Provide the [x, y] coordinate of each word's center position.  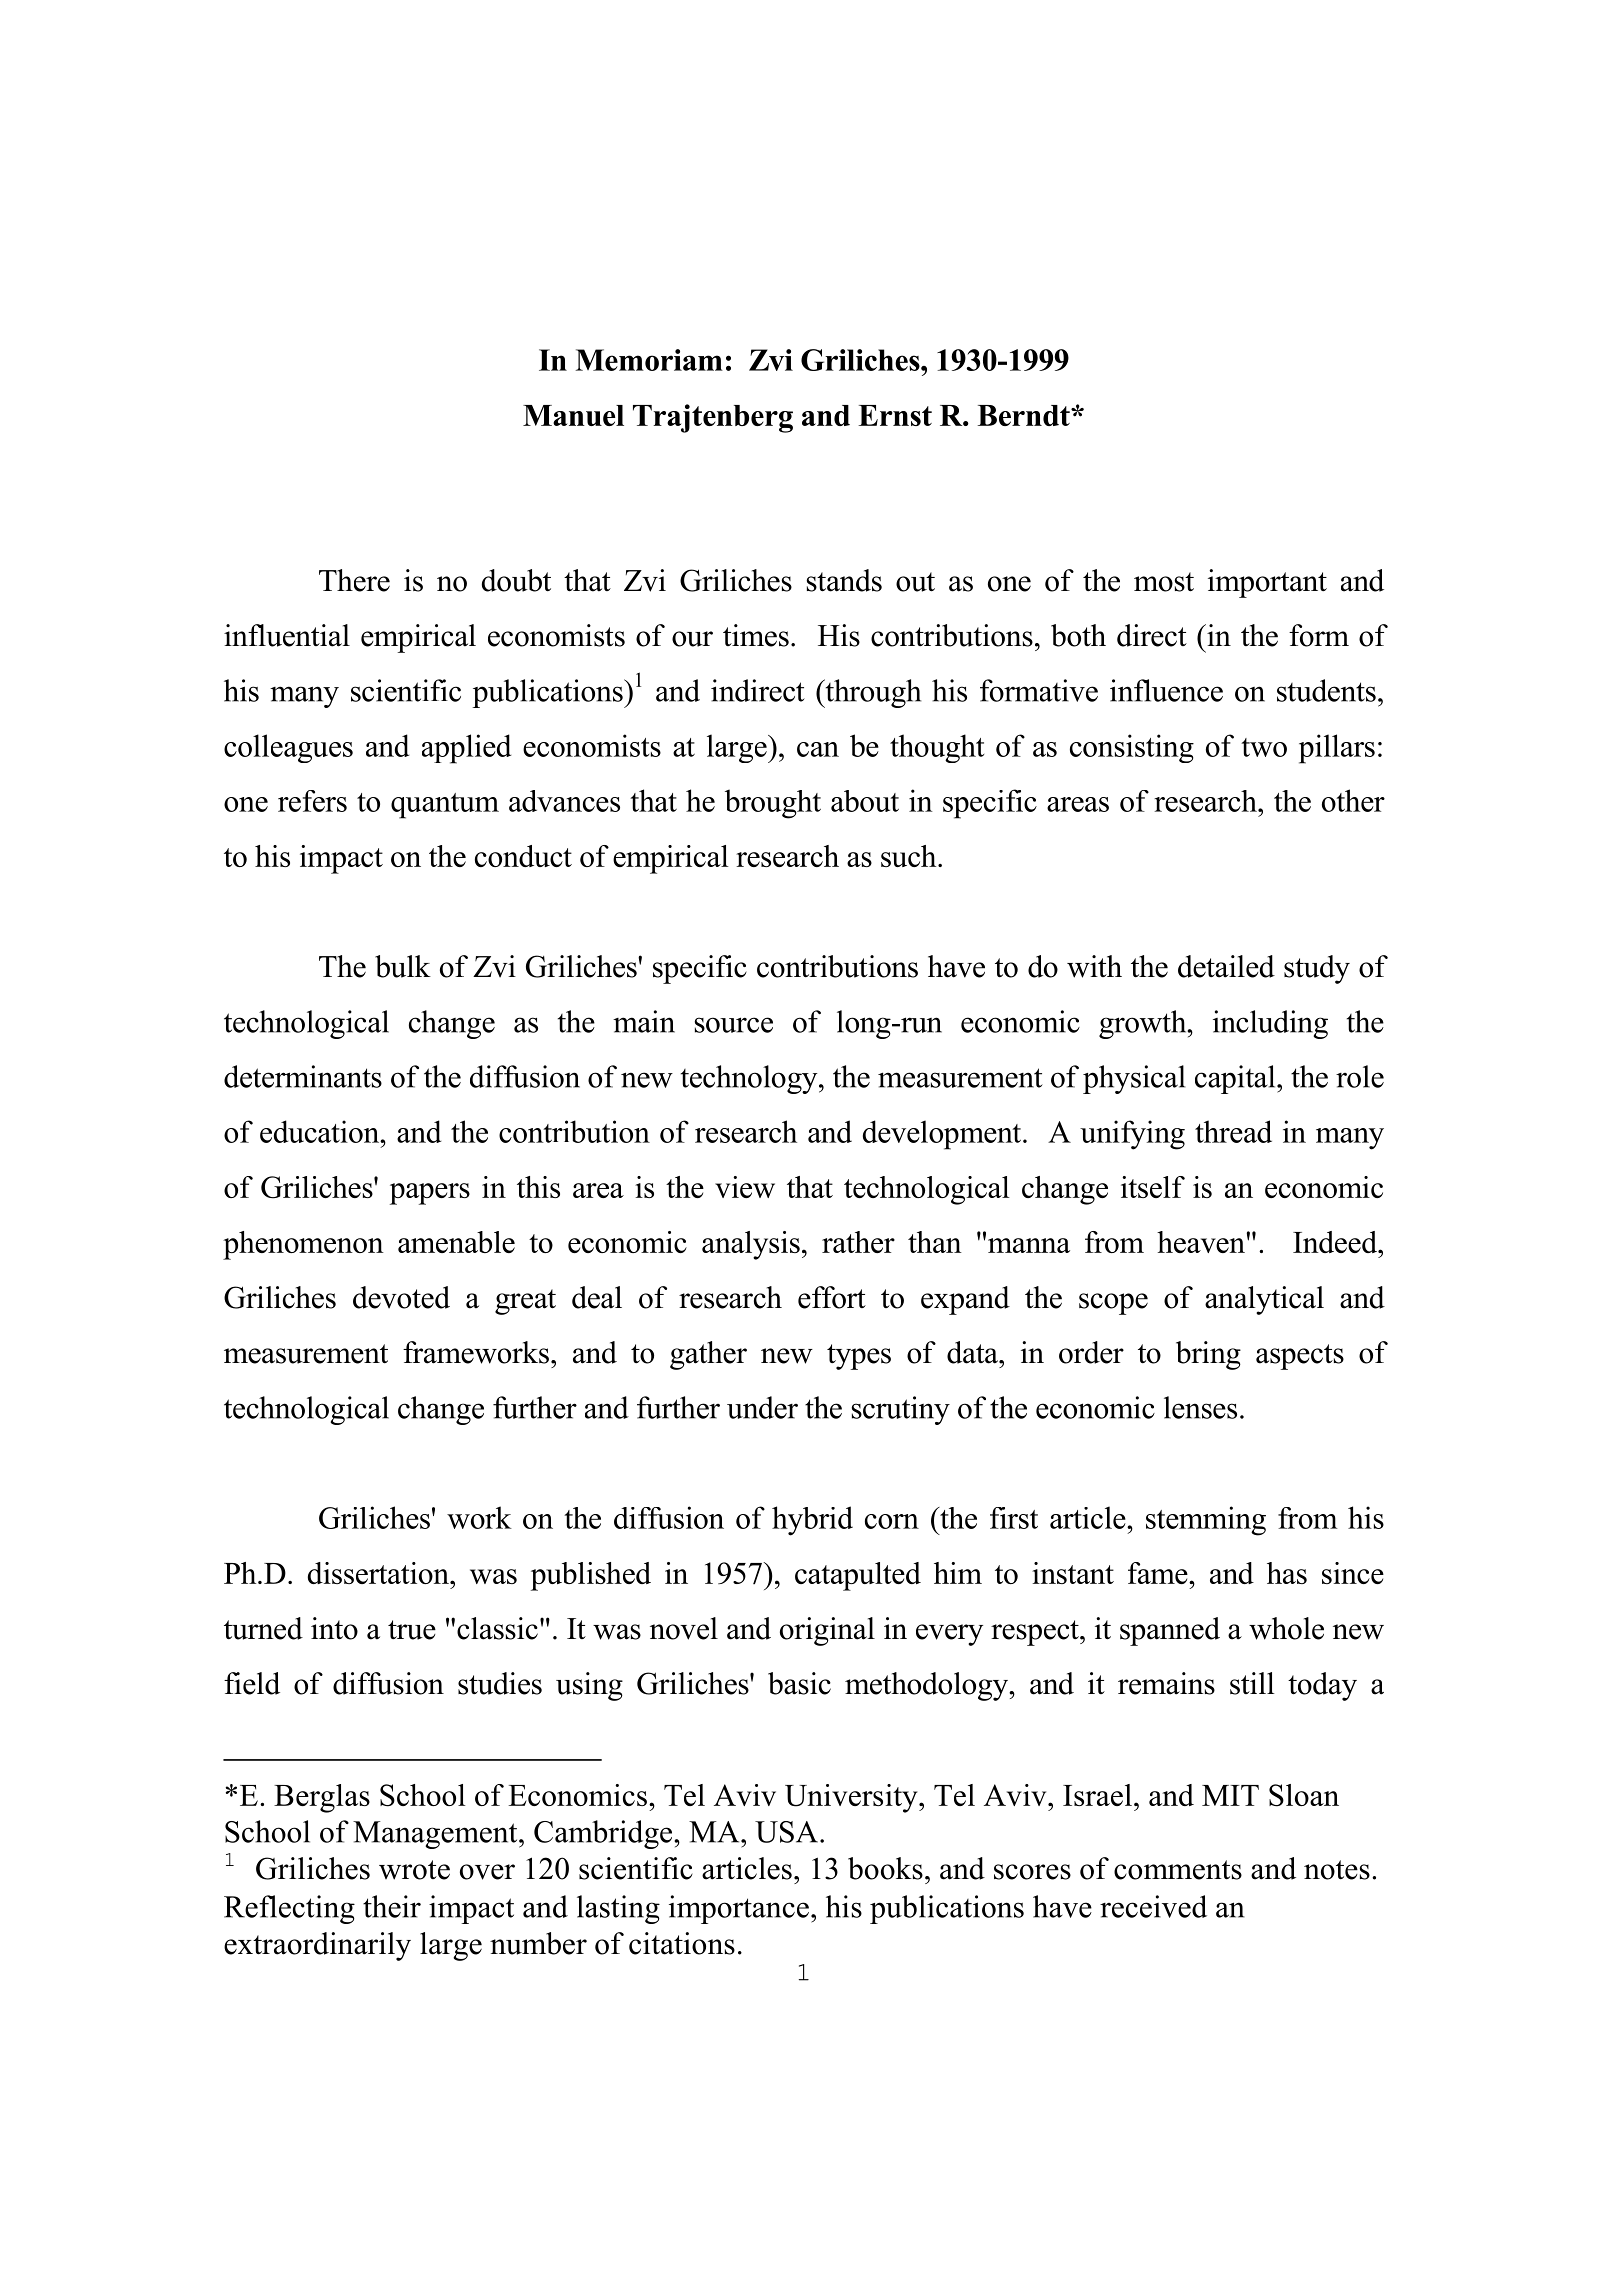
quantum [445, 806]
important [1267, 583]
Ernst [895, 415]
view [745, 1187]
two [1264, 747]
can [818, 749]
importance [739, 1909]
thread [1233, 1131]
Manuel [573, 415]
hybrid [812, 1521]
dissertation [379, 1573]
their [392, 1906]
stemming [1206, 1521]
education [321, 1131]
